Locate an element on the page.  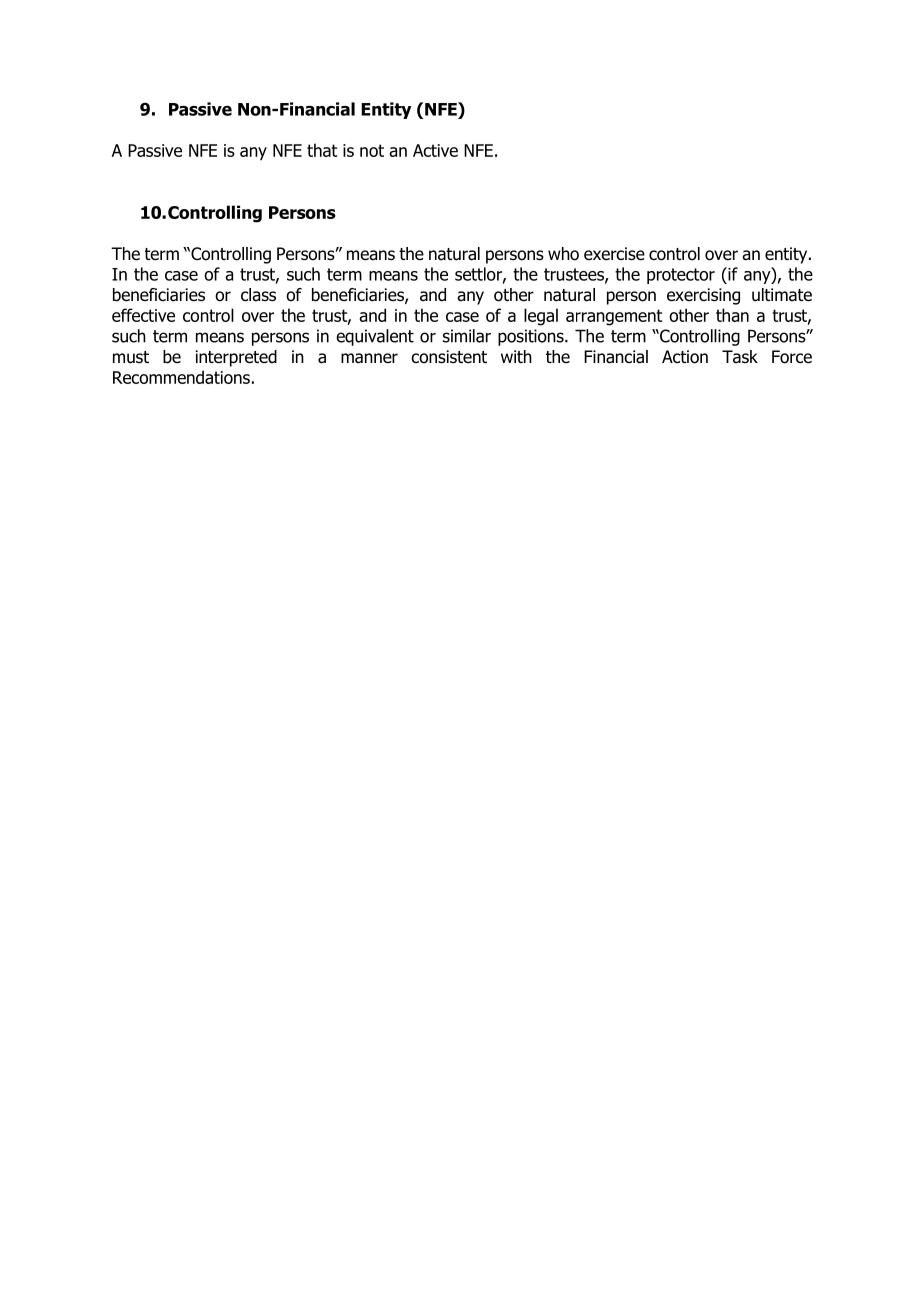
class is located at coordinates (258, 295).
